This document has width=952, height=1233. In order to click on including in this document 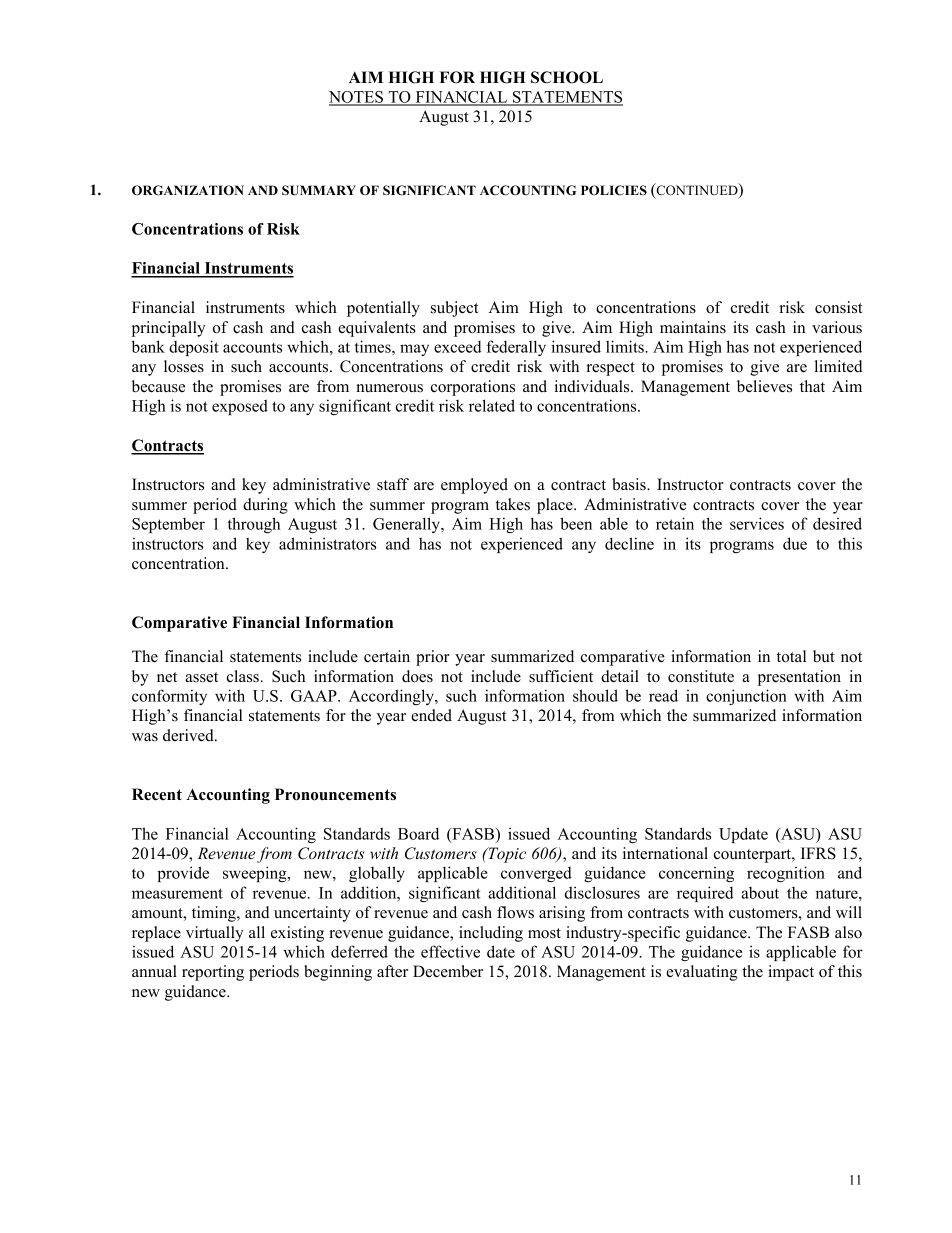, I will do `click(491, 934)`.
